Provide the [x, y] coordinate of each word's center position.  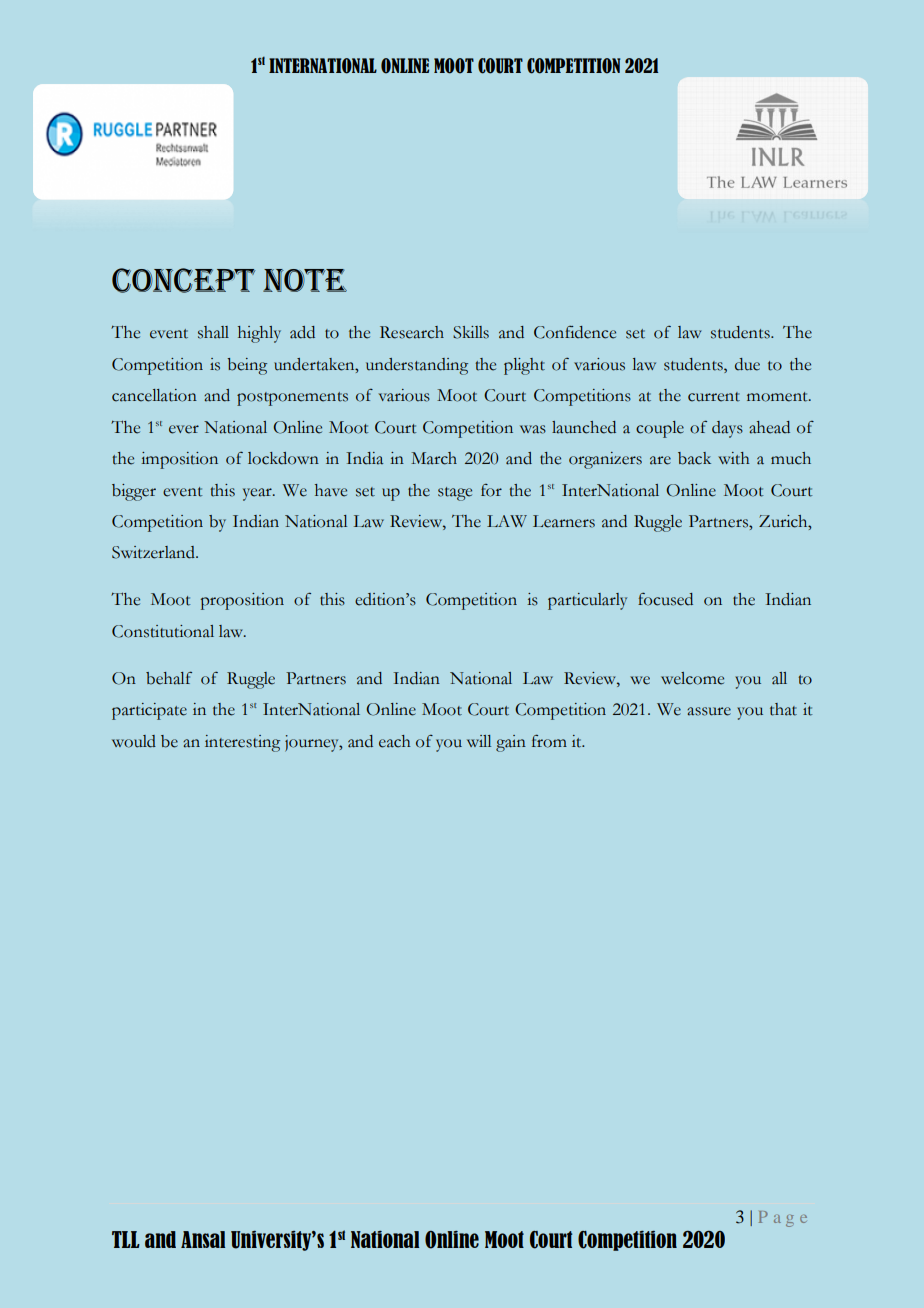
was [533, 429]
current [714, 397]
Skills [471, 332]
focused [665, 599]
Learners [564, 521]
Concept [183, 280]
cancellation [154, 395]
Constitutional [163, 631]
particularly [587, 601]
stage [455, 494]
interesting [242, 743]
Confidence [575, 332]
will [479, 741]
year [258, 494]
